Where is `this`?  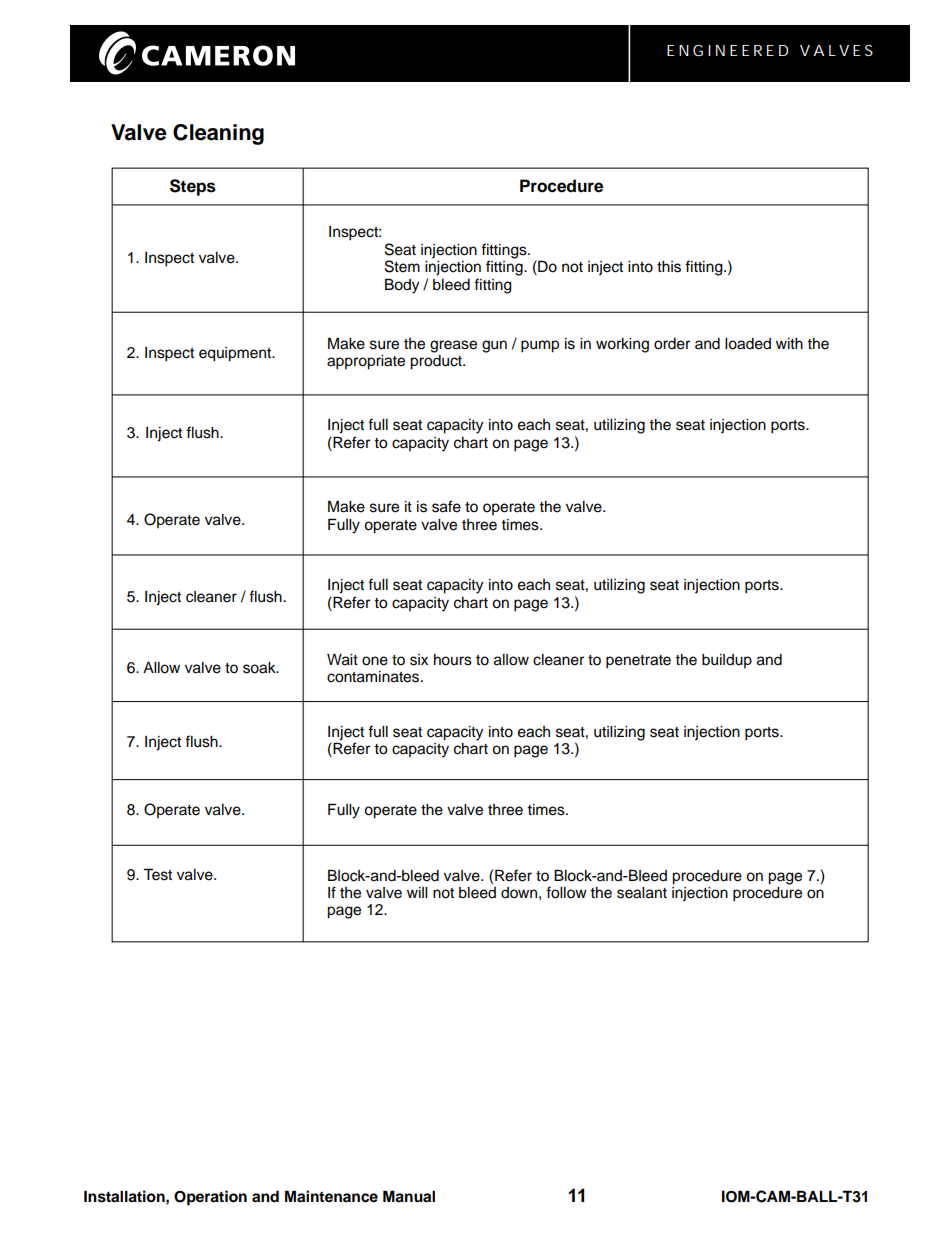
this is located at coordinates (669, 267).
